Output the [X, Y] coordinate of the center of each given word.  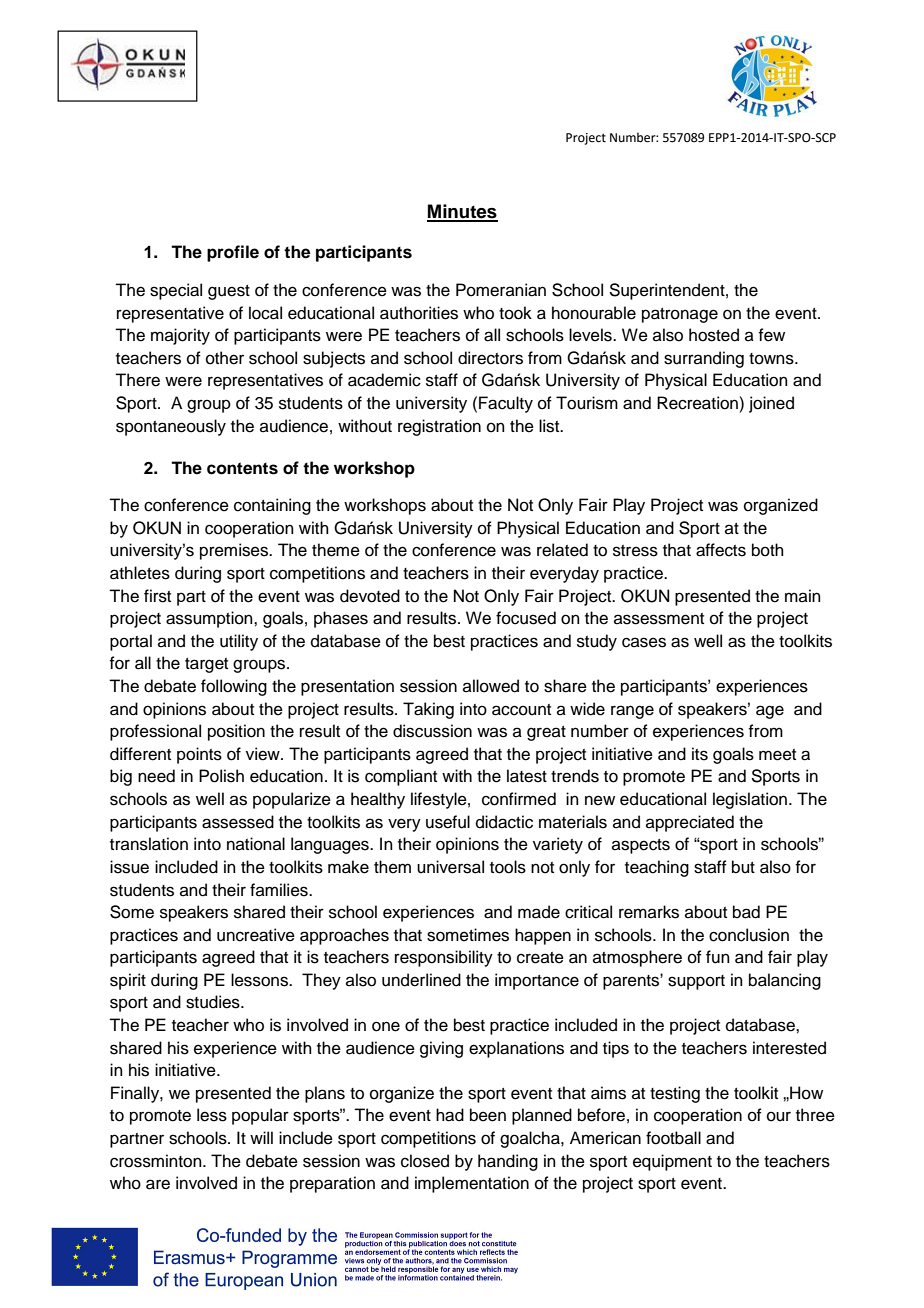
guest [229, 292]
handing [508, 1162]
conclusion [749, 935]
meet [777, 755]
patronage [680, 315]
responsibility [444, 958]
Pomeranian [501, 290]
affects [721, 550]
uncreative [256, 935]
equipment [672, 1162]
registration [439, 427]
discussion [432, 731]
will [261, 1137]
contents [242, 468]
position [236, 732]
